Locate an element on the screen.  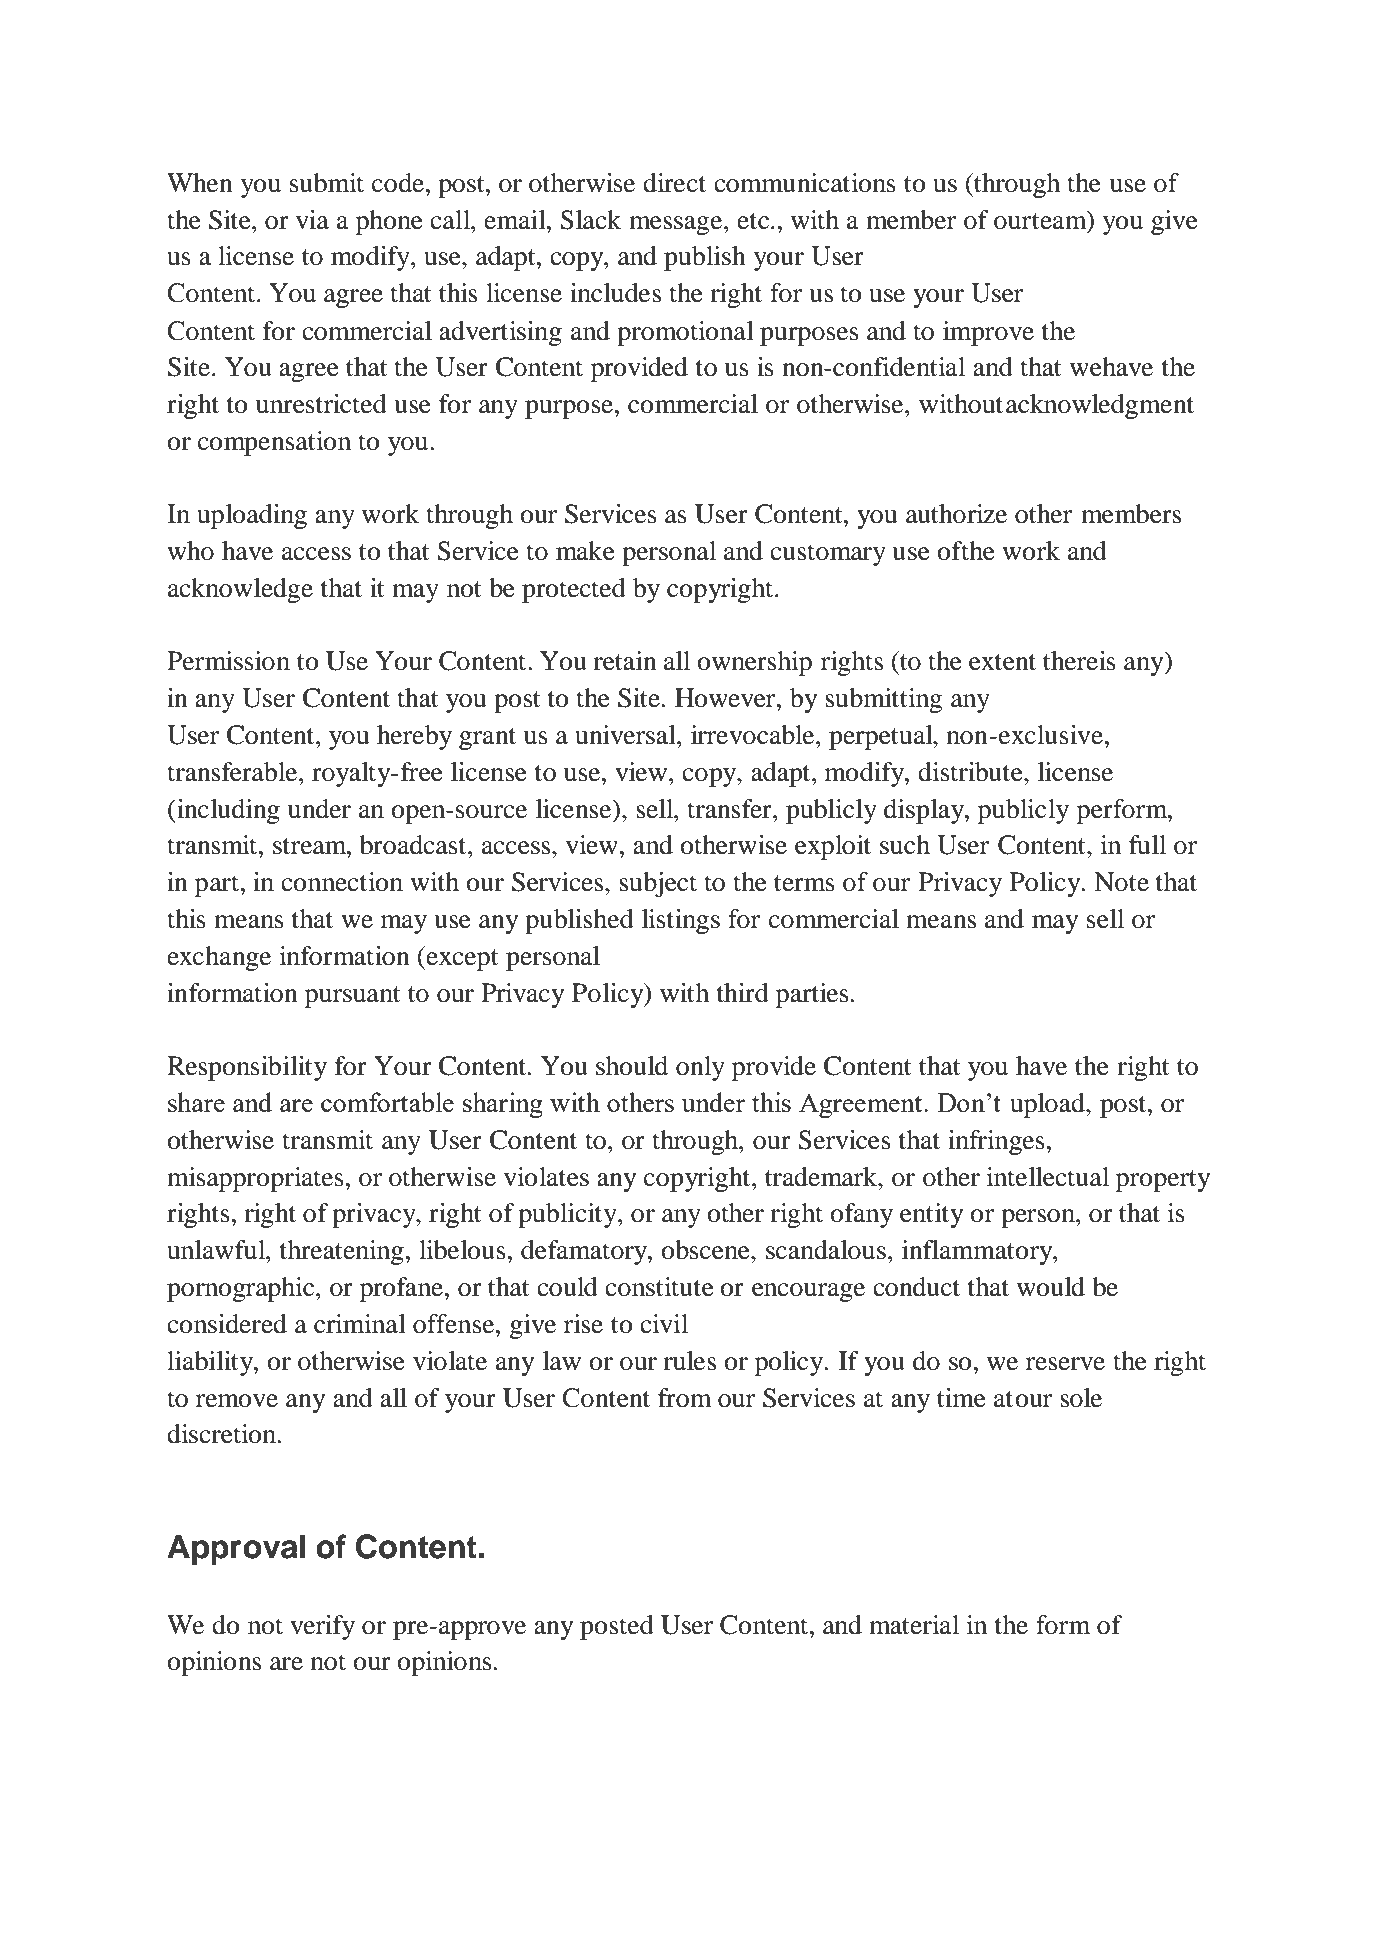
material is located at coordinates (914, 1625).
